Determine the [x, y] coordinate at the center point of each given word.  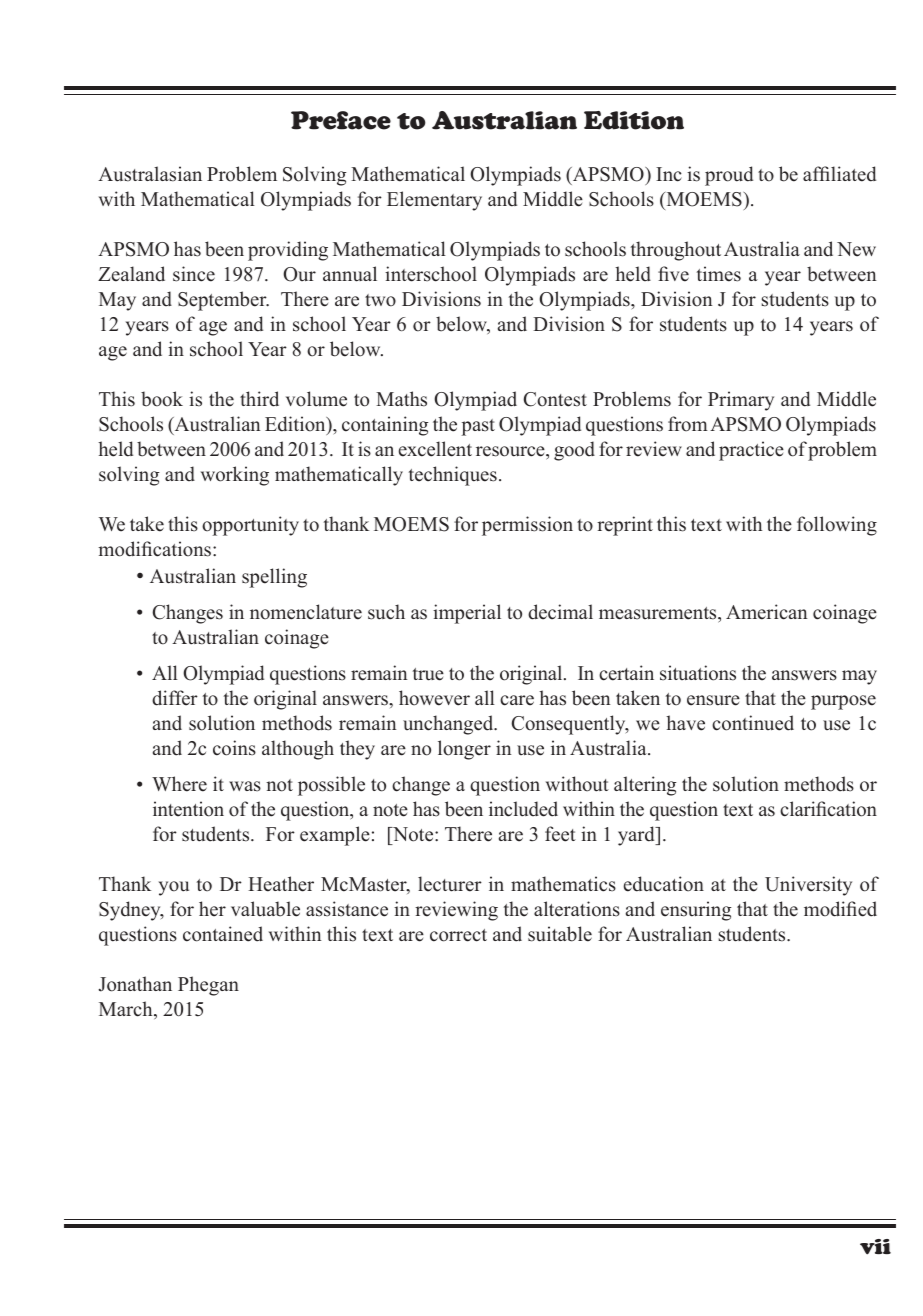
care [517, 700]
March [127, 1010]
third [259, 399]
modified [840, 909]
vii [875, 1247]
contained [223, 934]
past [478, 427]
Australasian [150, 174]
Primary [741, 401]
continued [753, 723]
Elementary [434, 201]
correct [458, 935]
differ [175, 698]
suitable [560, 934]
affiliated [839, 174]
